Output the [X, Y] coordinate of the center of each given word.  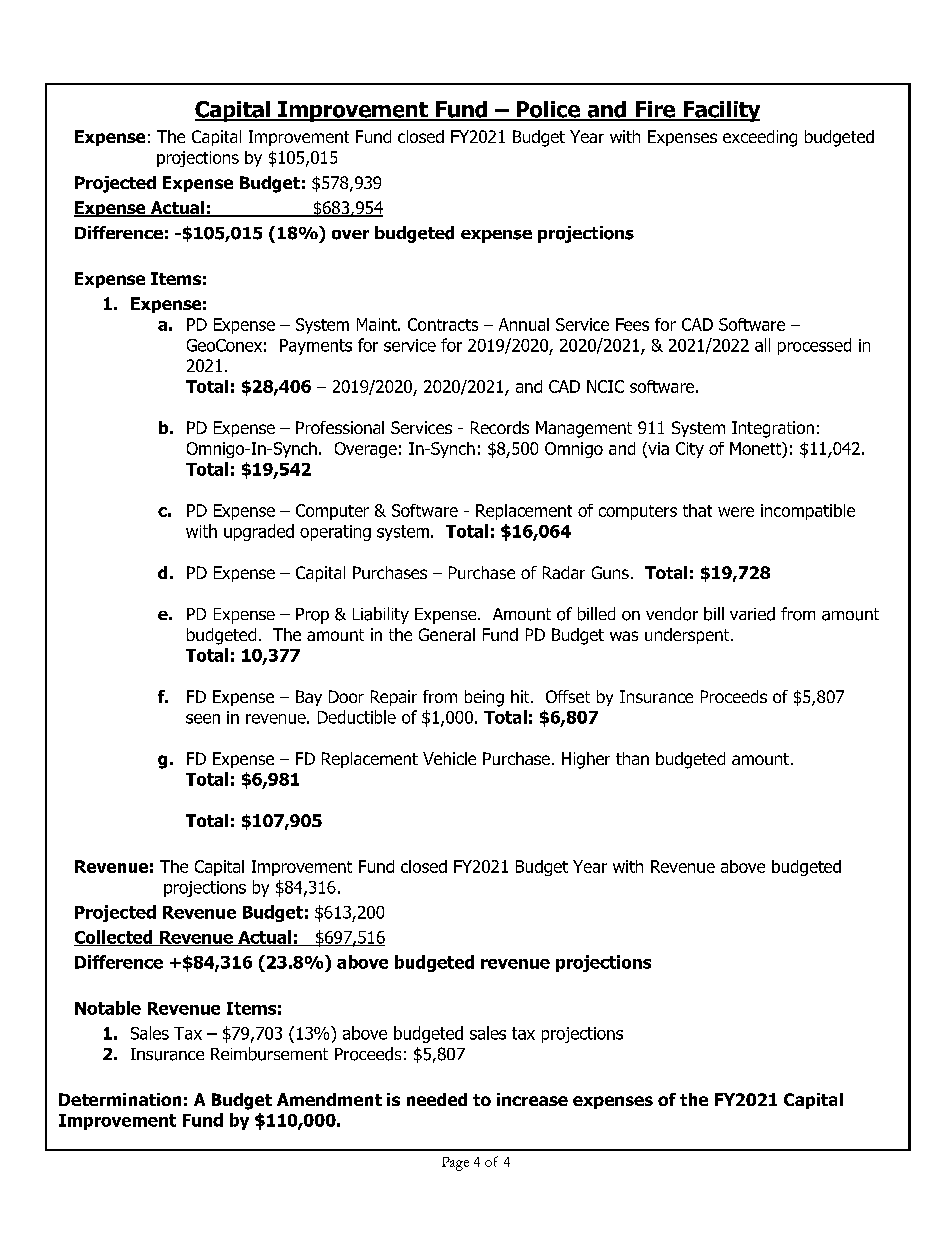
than [632, 758]
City [690, 450]
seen [203, 719]
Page [455, 1164]
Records [500, 427]
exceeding [760, 138]
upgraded [259, 532]
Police [548, 110]
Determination [120, 1099]
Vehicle [449, 758]
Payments [316, 347]
